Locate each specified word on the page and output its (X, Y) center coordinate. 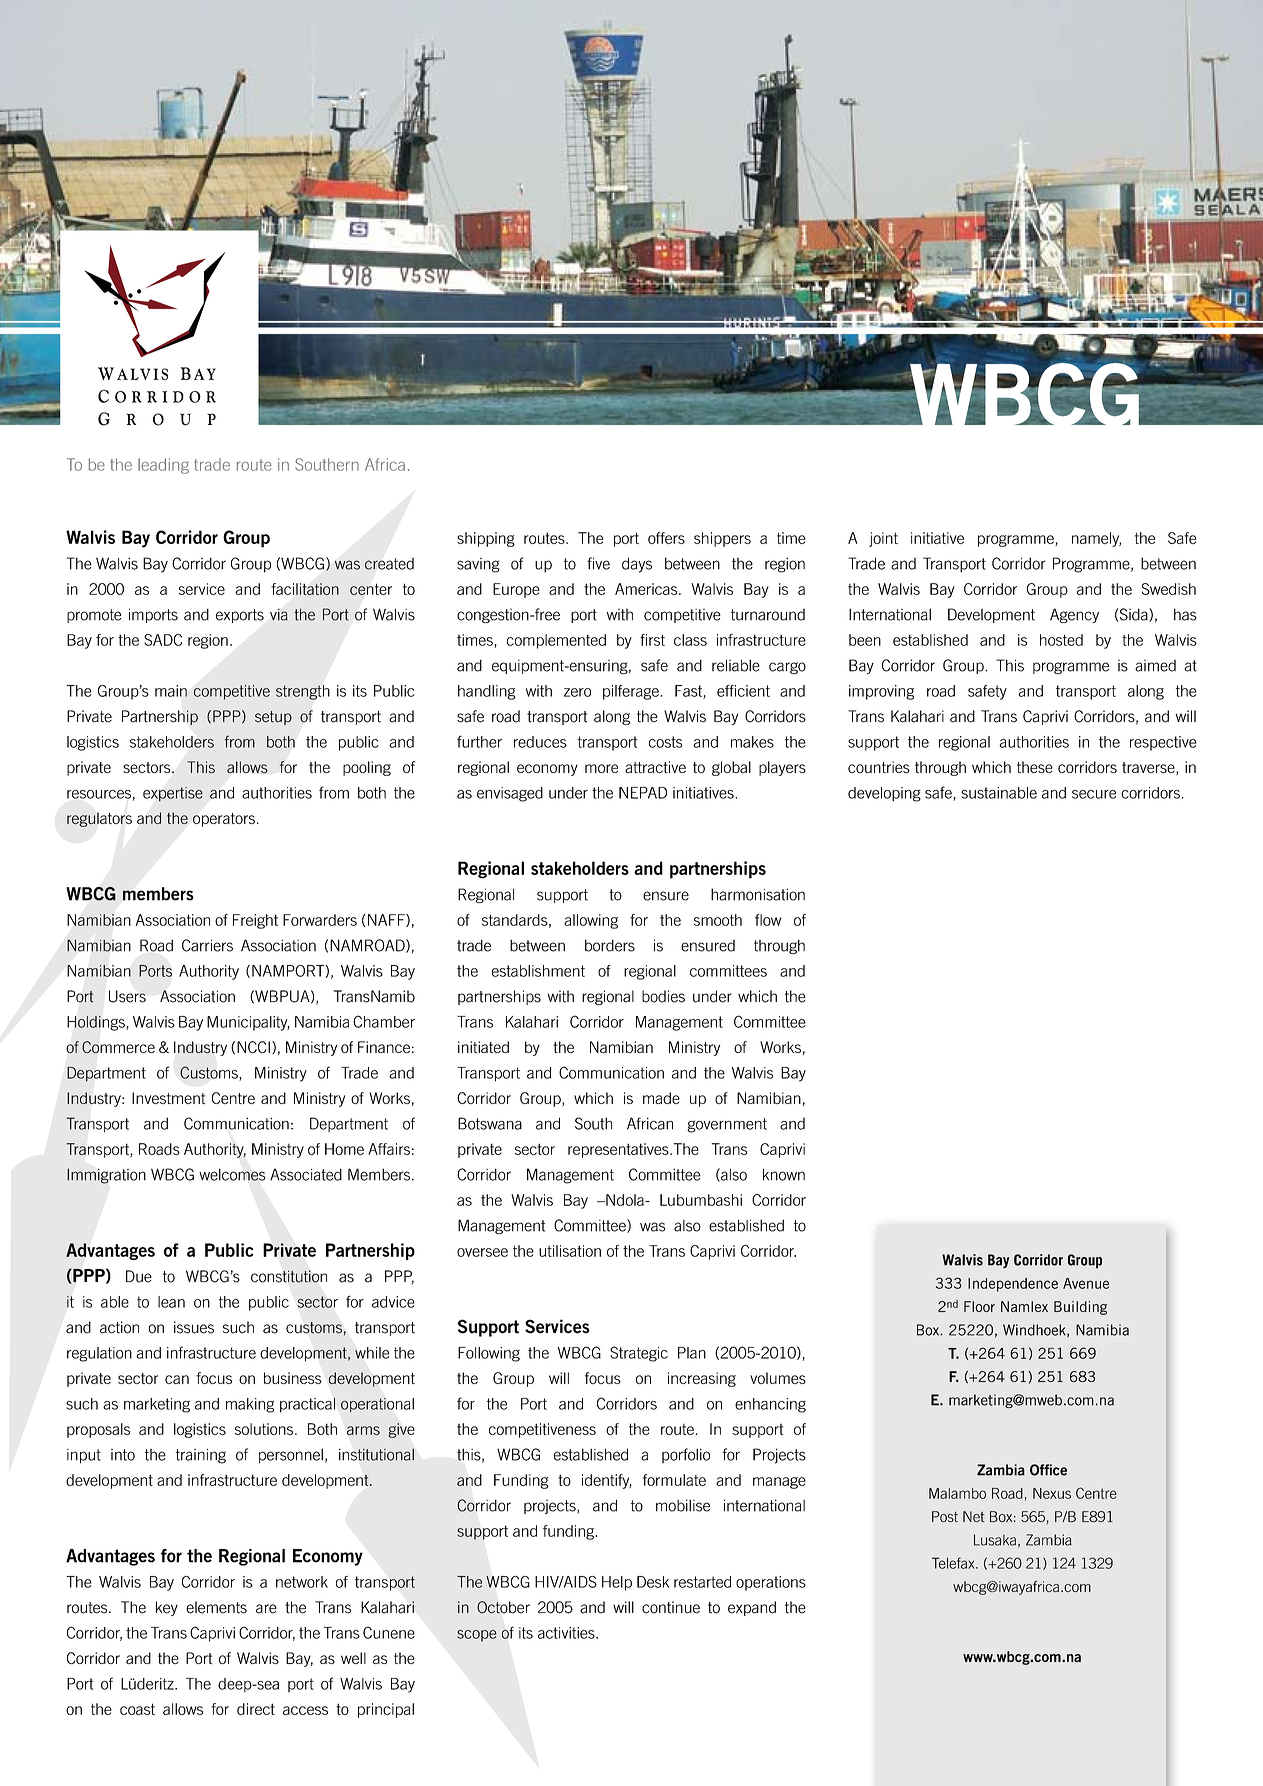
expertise (173, 794)
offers (666, 538)
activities (567, 1633)
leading (163, 466)
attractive (655, 767)
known (784, 1174)
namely (1096, 539)
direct (256, 1709)
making (250, 1405)
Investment (169, 1098)
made (661, 1098)
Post (945, 1516)
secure (1094, 794)
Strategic (639, 1354)
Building (1080, 1308)
